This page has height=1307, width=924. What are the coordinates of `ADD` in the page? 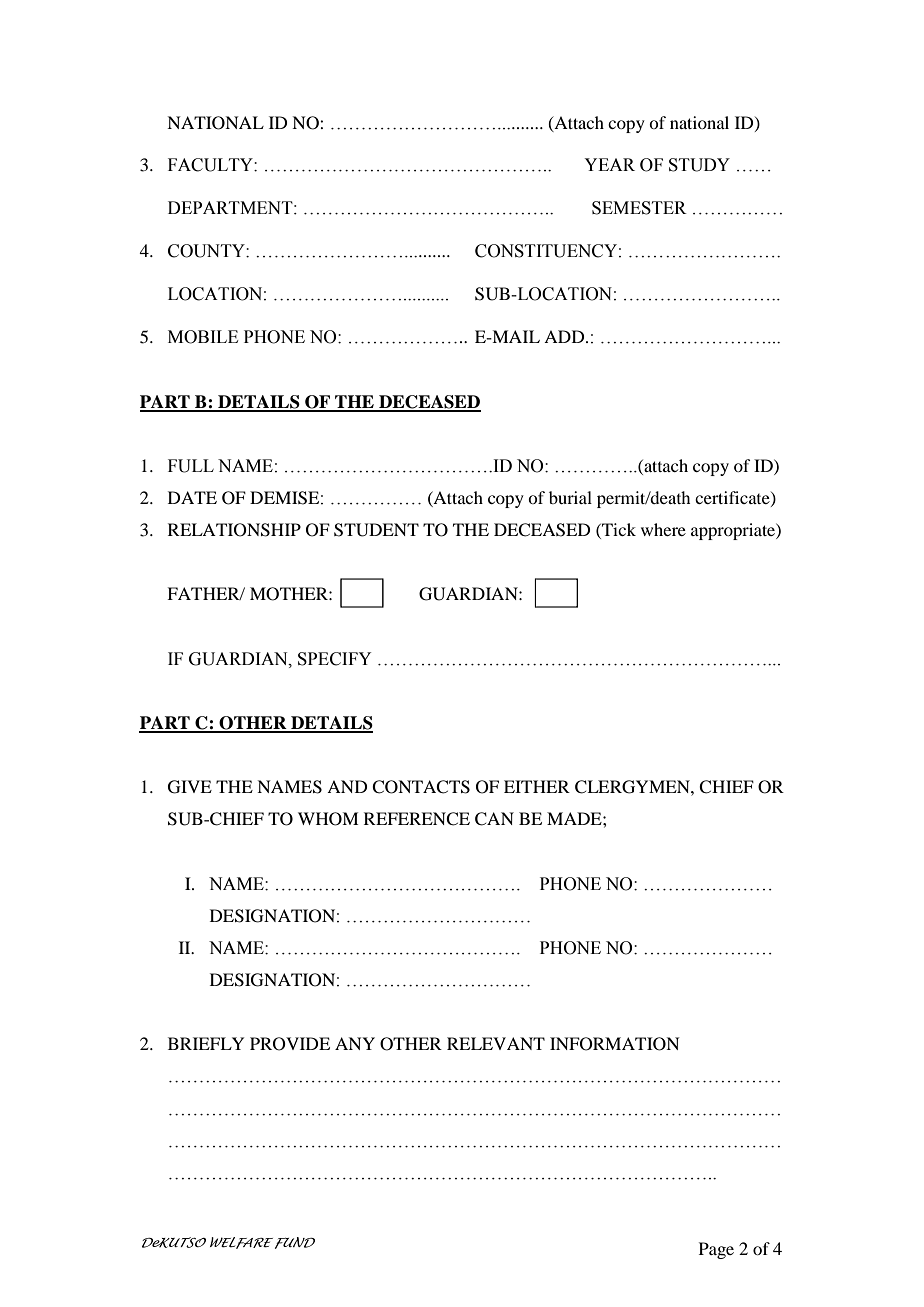 It's located at (565, 336).
